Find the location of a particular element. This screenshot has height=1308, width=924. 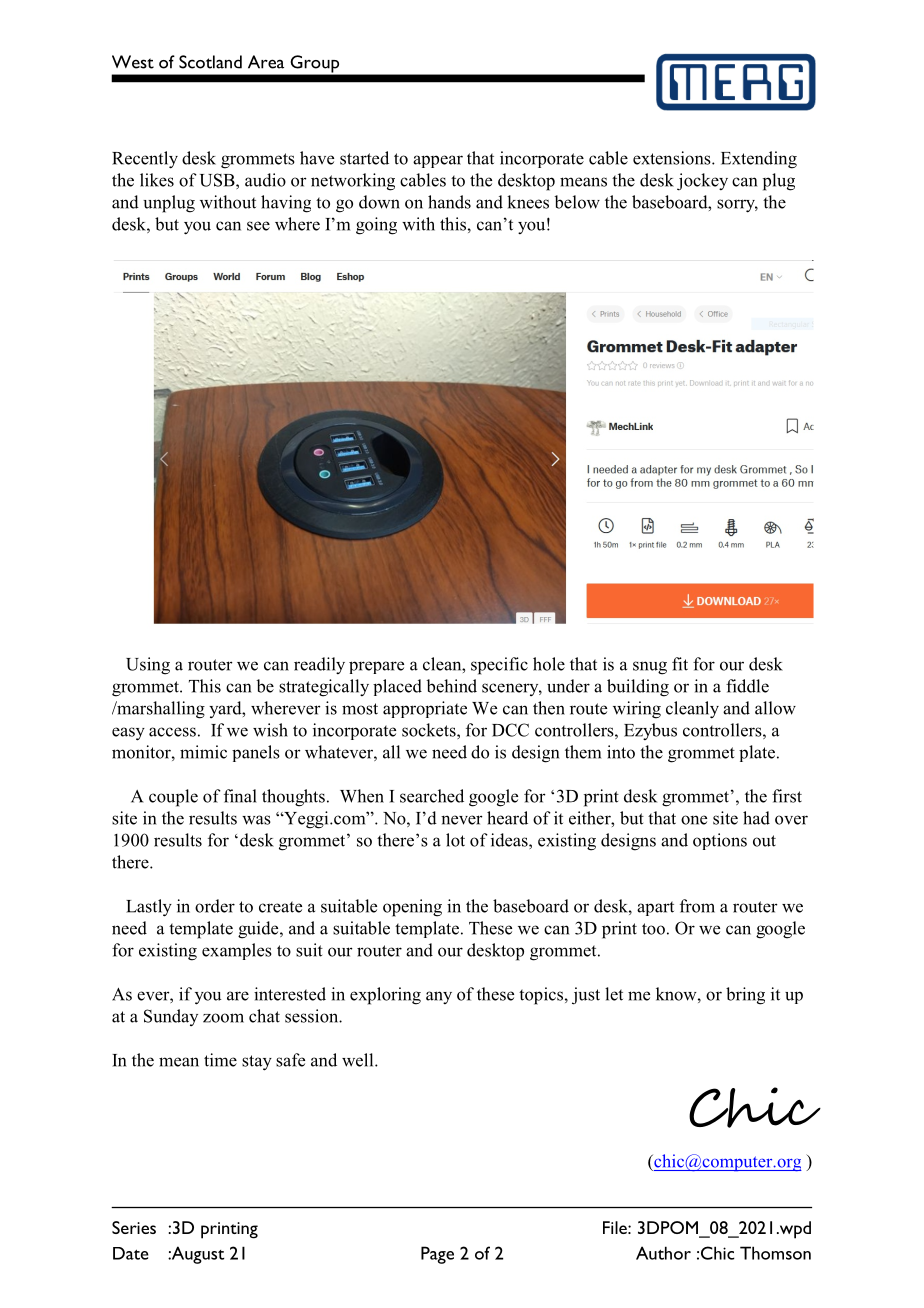

was is located at coordinates (256, 820).
